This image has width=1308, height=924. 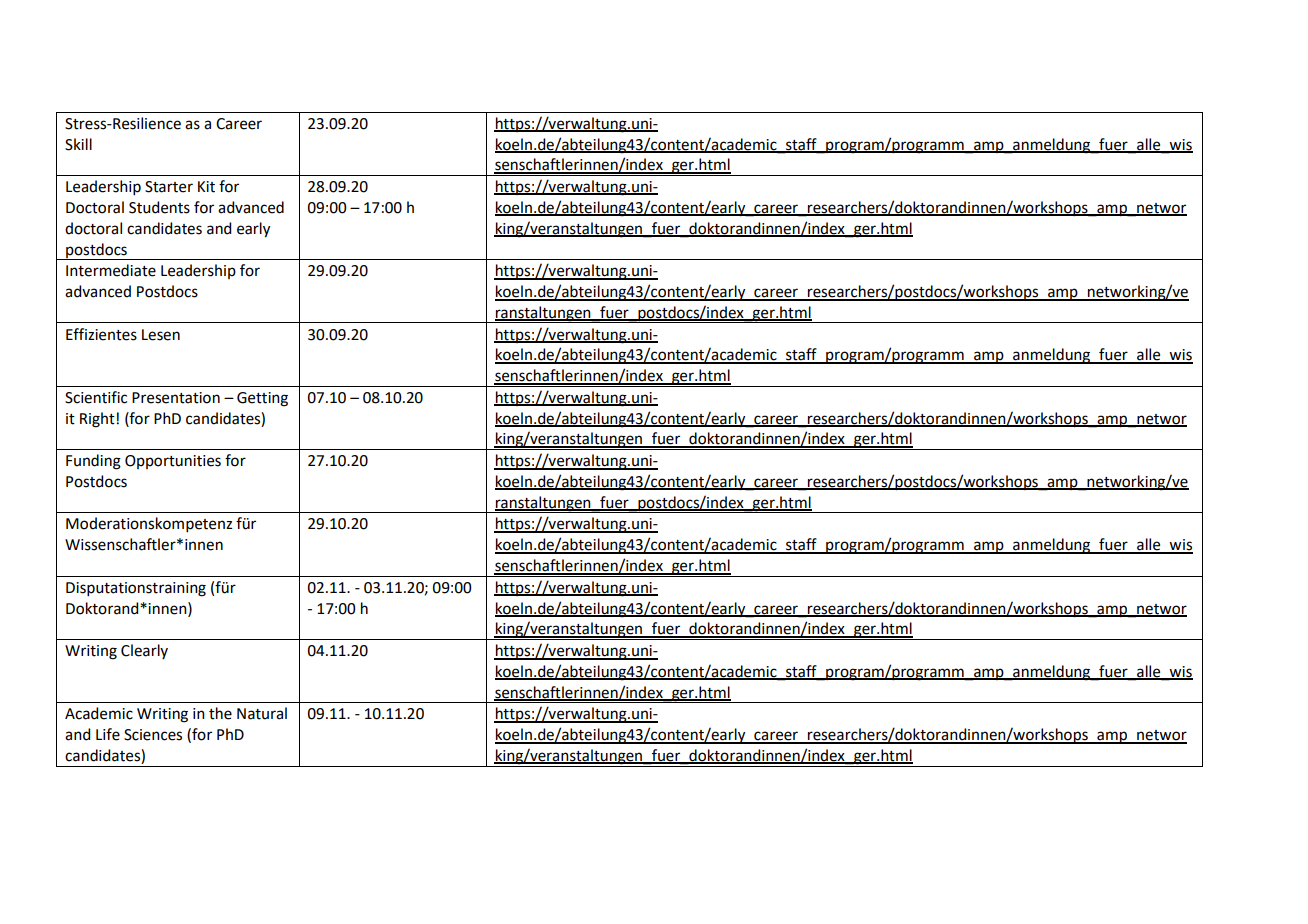 I want to click on Scientific, so click(x=96, y=397).
